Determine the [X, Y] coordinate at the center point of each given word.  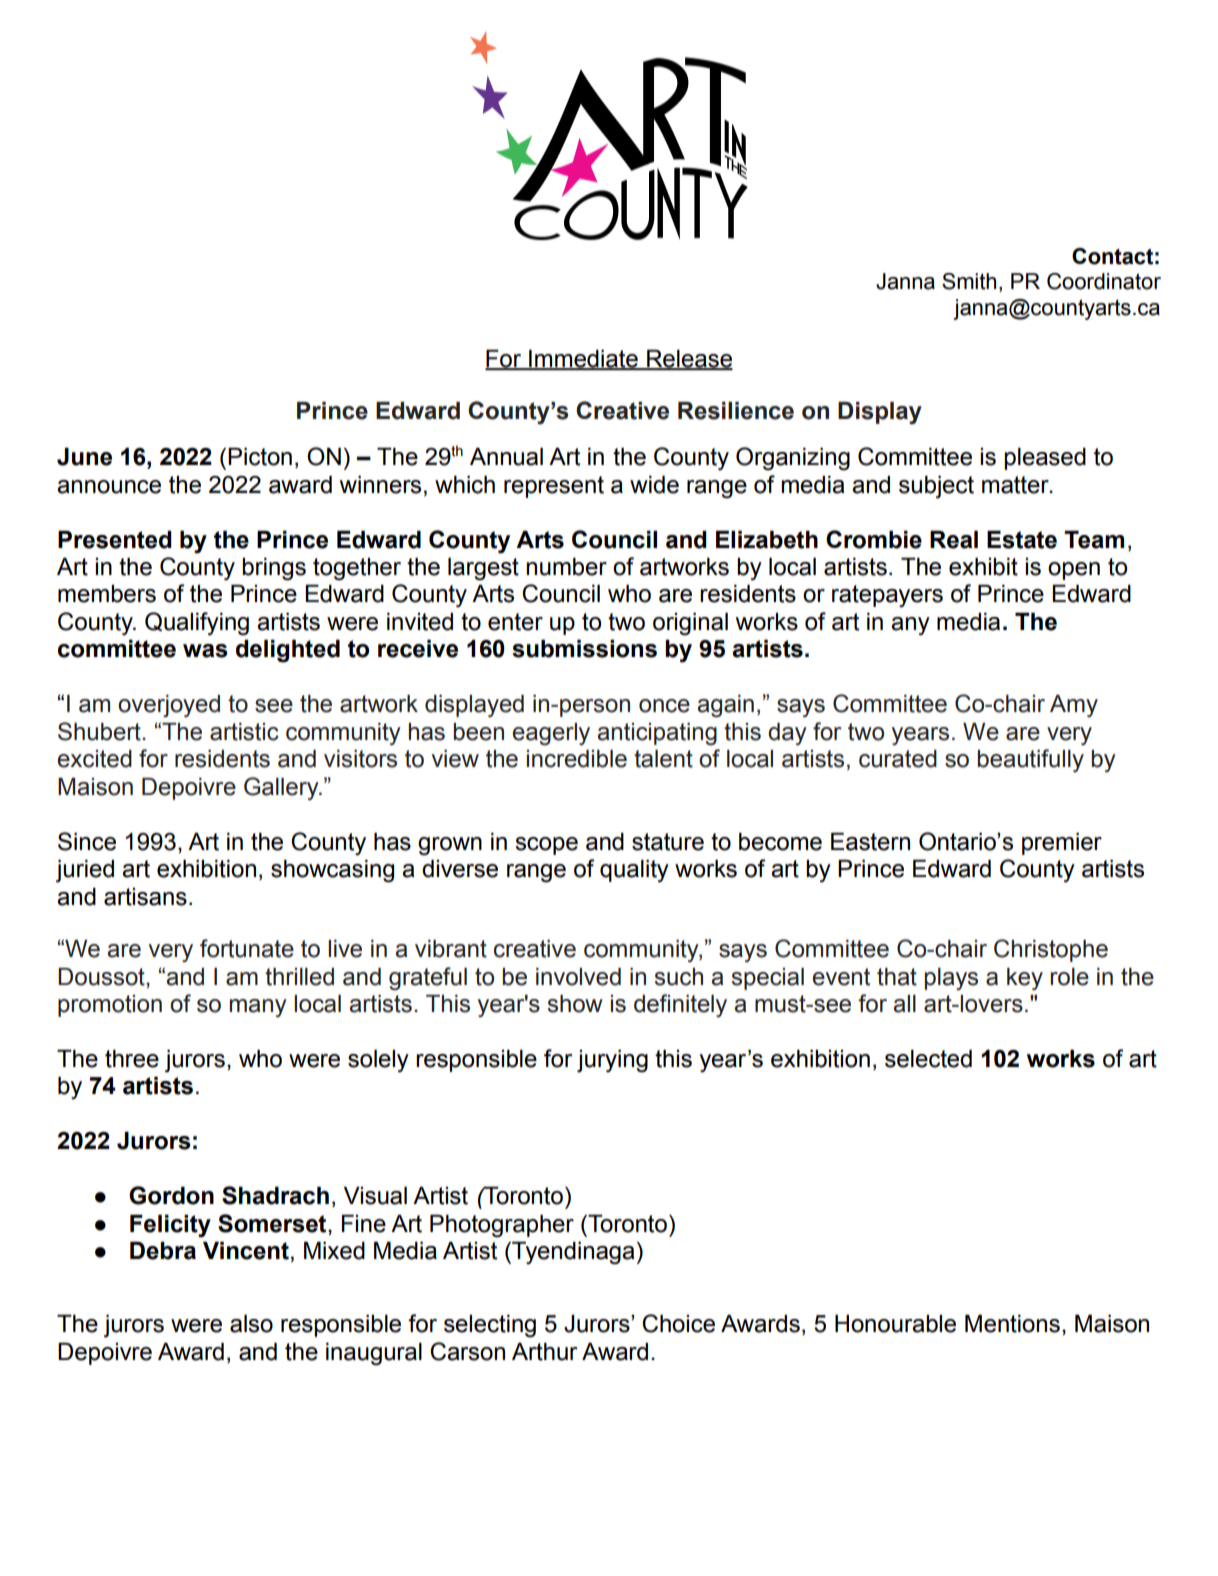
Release [689, 360]
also [251, 1324]
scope [546, 846]
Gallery [282, 788]
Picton [260, 457]
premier [1062, 844]
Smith [969, 281]
